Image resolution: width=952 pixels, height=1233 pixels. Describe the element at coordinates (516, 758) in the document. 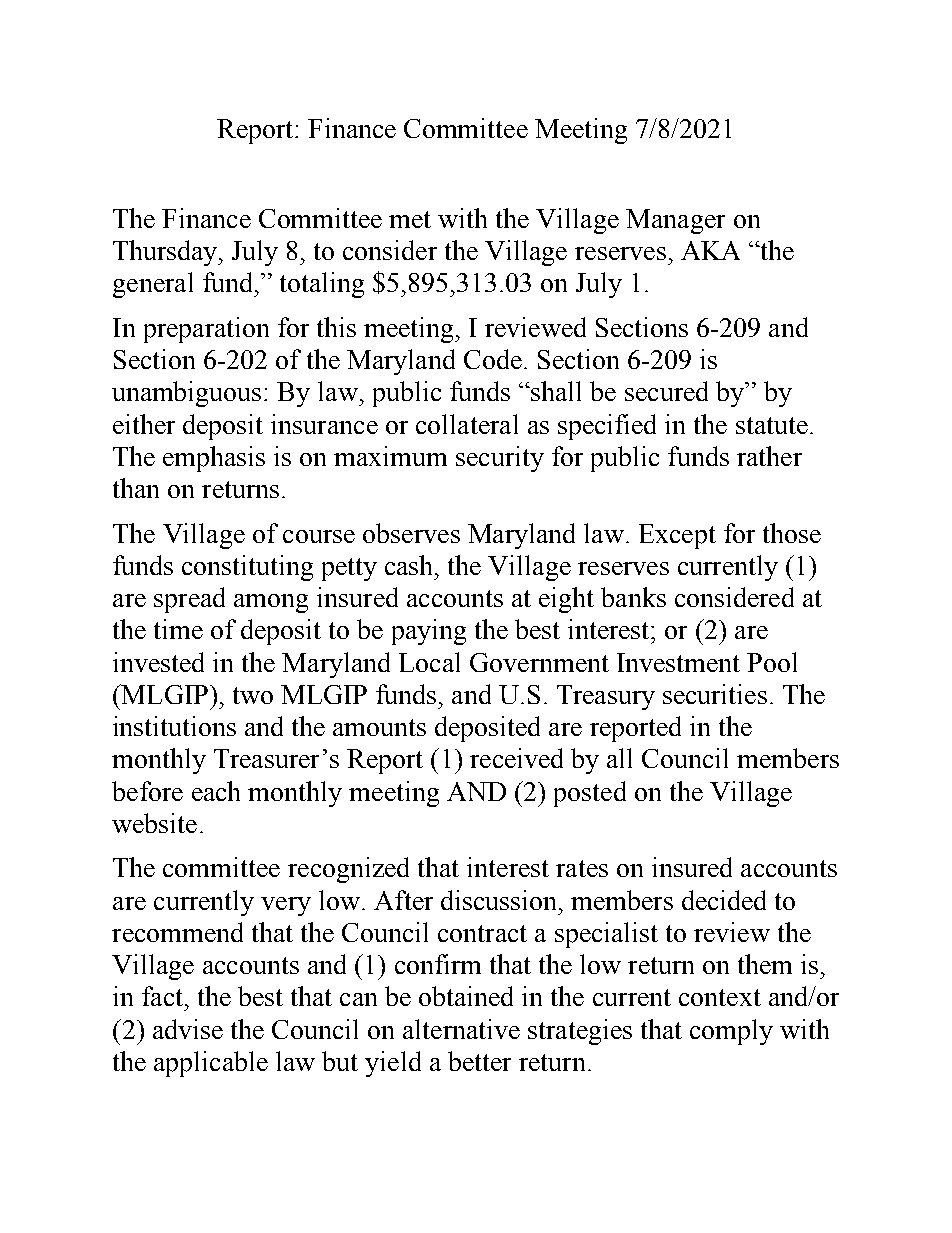

I see `received` at that location.
